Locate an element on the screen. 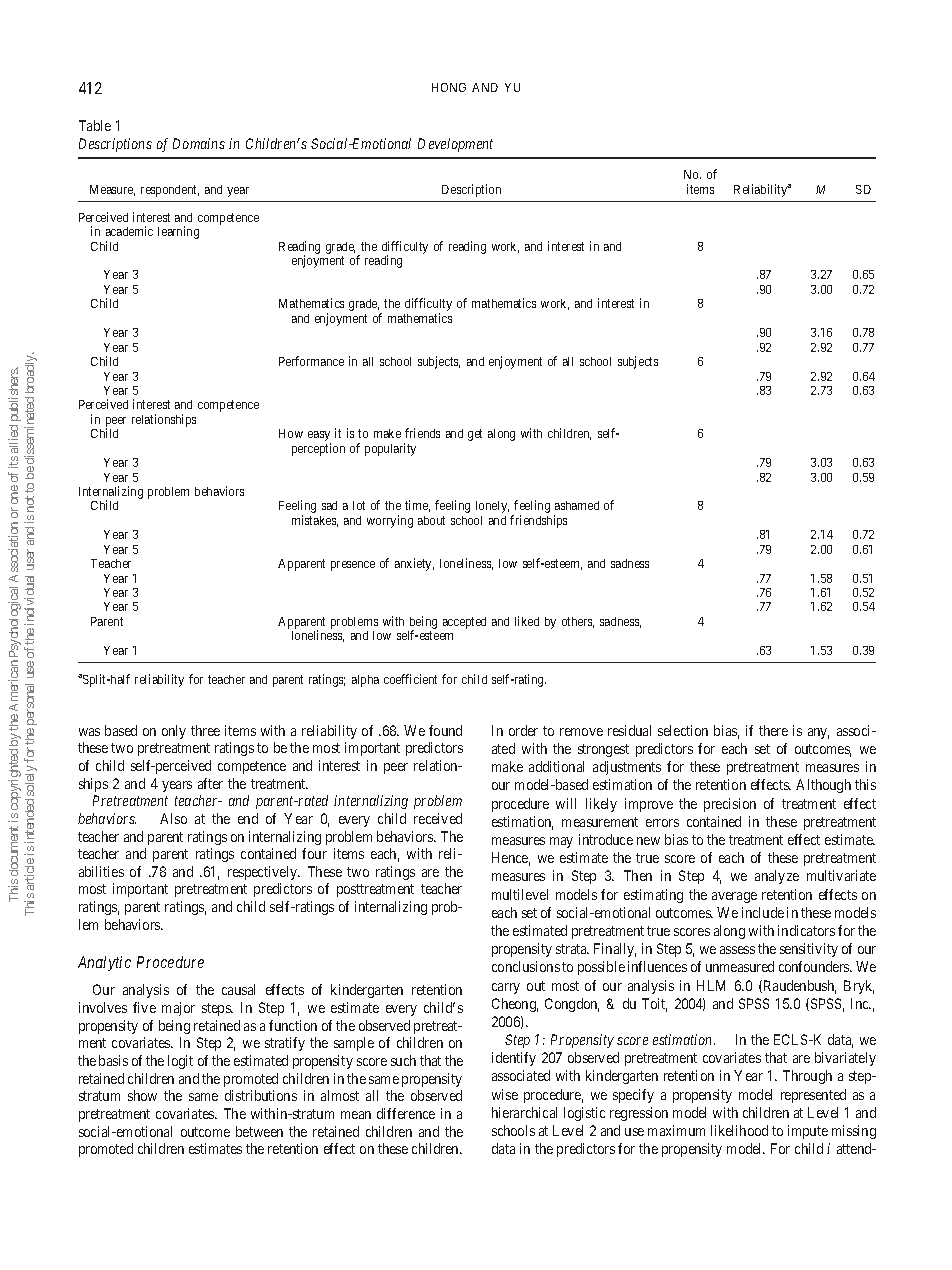  get is located at coordinates (475, 435).
